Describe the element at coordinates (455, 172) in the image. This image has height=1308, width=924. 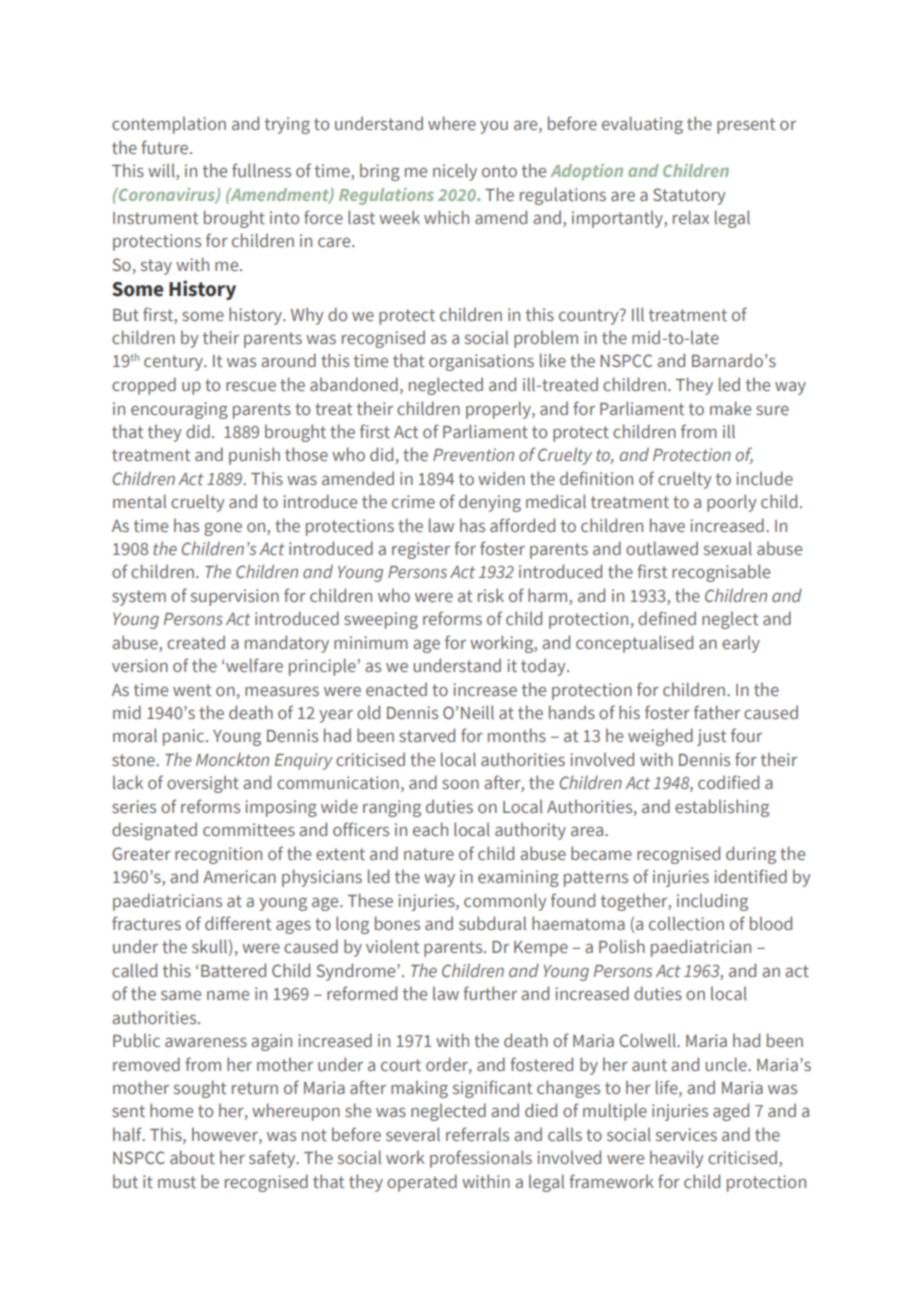
I see `nicely` at that location.
